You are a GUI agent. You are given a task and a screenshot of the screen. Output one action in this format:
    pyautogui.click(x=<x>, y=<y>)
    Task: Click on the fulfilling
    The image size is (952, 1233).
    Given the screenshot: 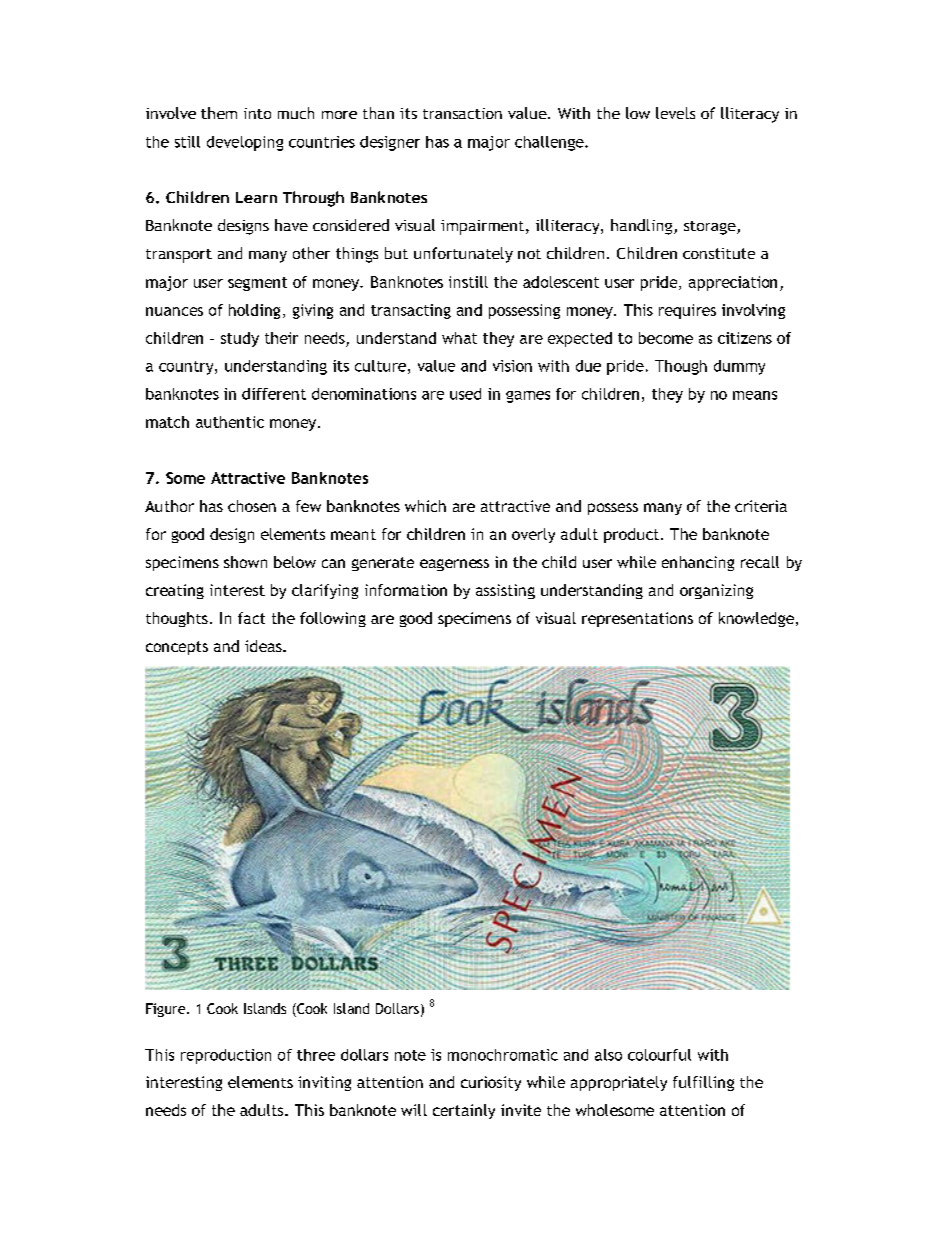 What is the action you would take?
    pyautogui.click(x=703, y=1083)
